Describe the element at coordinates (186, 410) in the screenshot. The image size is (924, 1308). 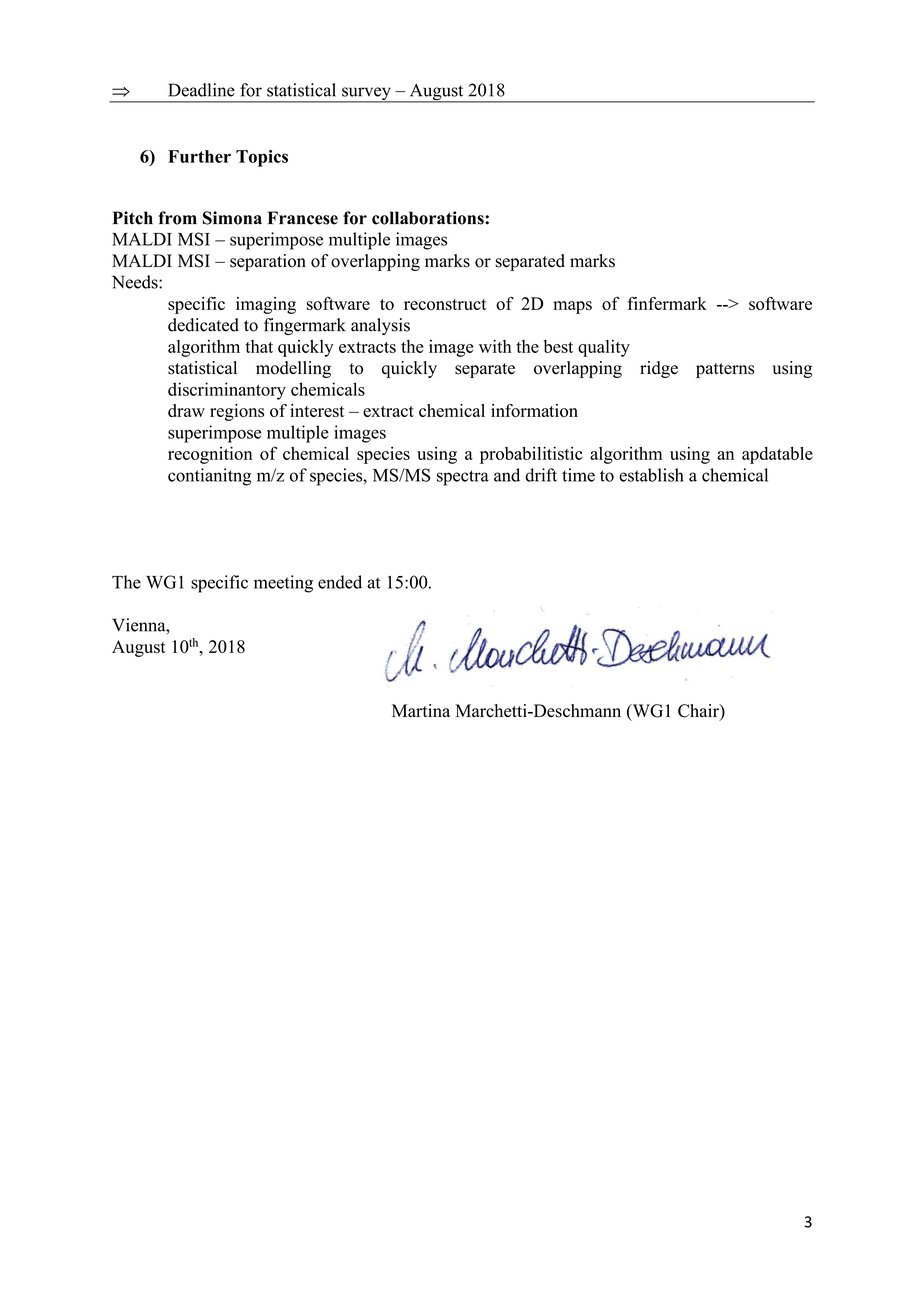
I see `draw` at that location.
